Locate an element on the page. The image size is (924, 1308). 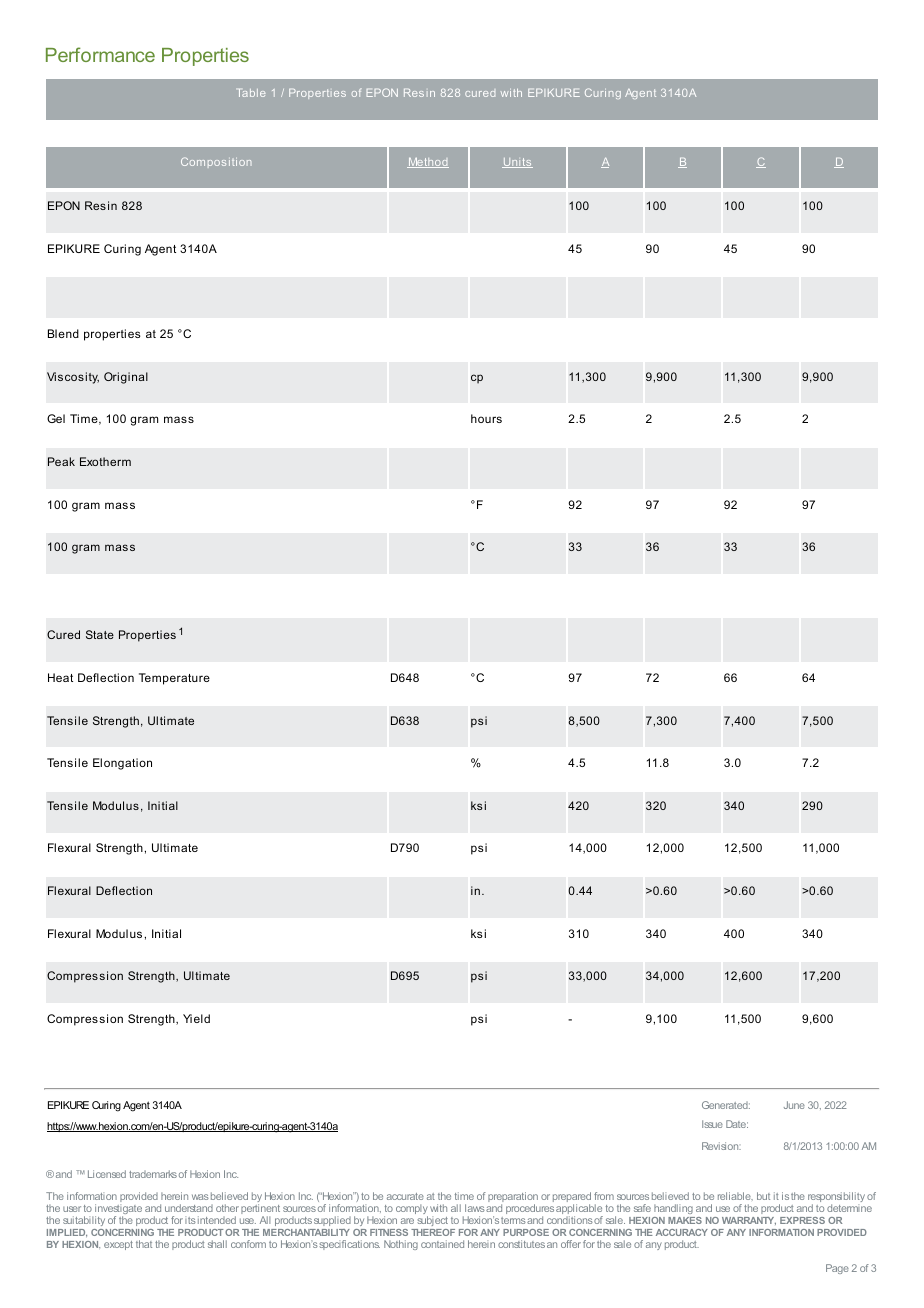
Peak is located at coordinates (61, 461).
